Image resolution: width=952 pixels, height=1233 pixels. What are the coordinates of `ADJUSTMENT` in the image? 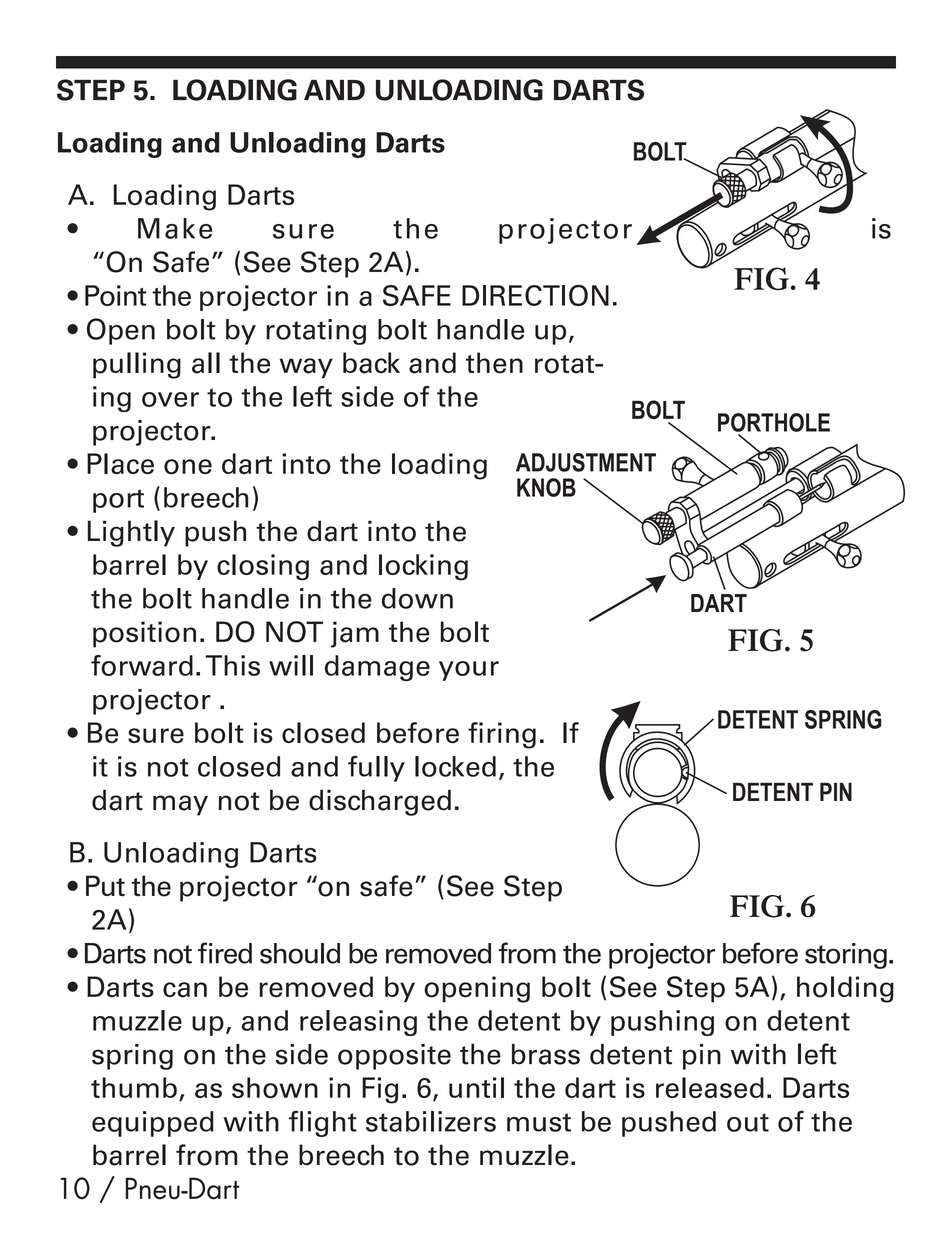 It's located at (586, 462).
